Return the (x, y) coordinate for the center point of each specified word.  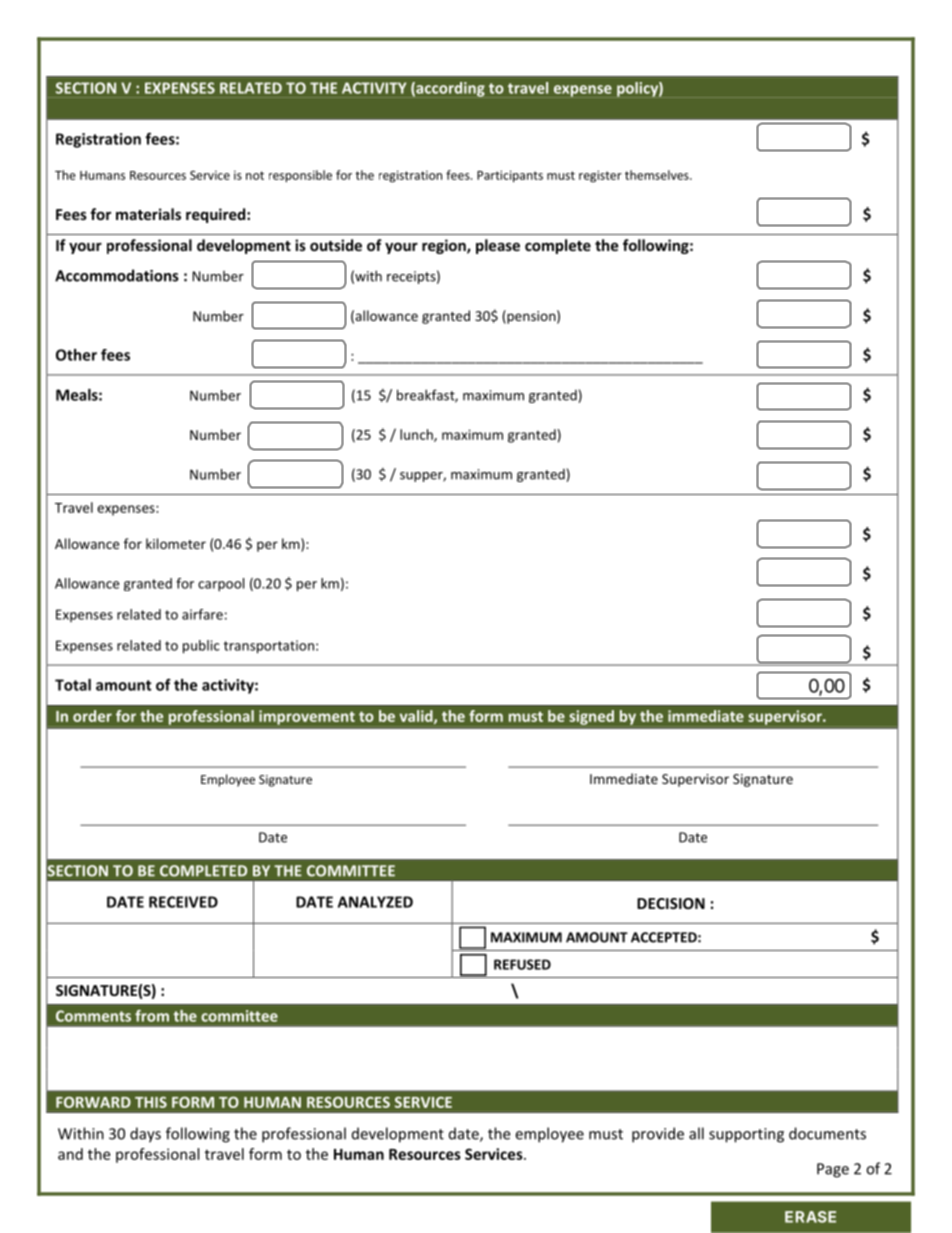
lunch (417, 435)
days (145, 1135)
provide (658, 1135)
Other (76, 355)
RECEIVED (183, 902)
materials (148, 214)
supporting (746, 1135)
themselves (658, 175)
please (498, 246)
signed (591, 717)
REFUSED (522, 964)
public (201, 647)
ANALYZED (375, 902)
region (445, 246)
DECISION (671, 903)
